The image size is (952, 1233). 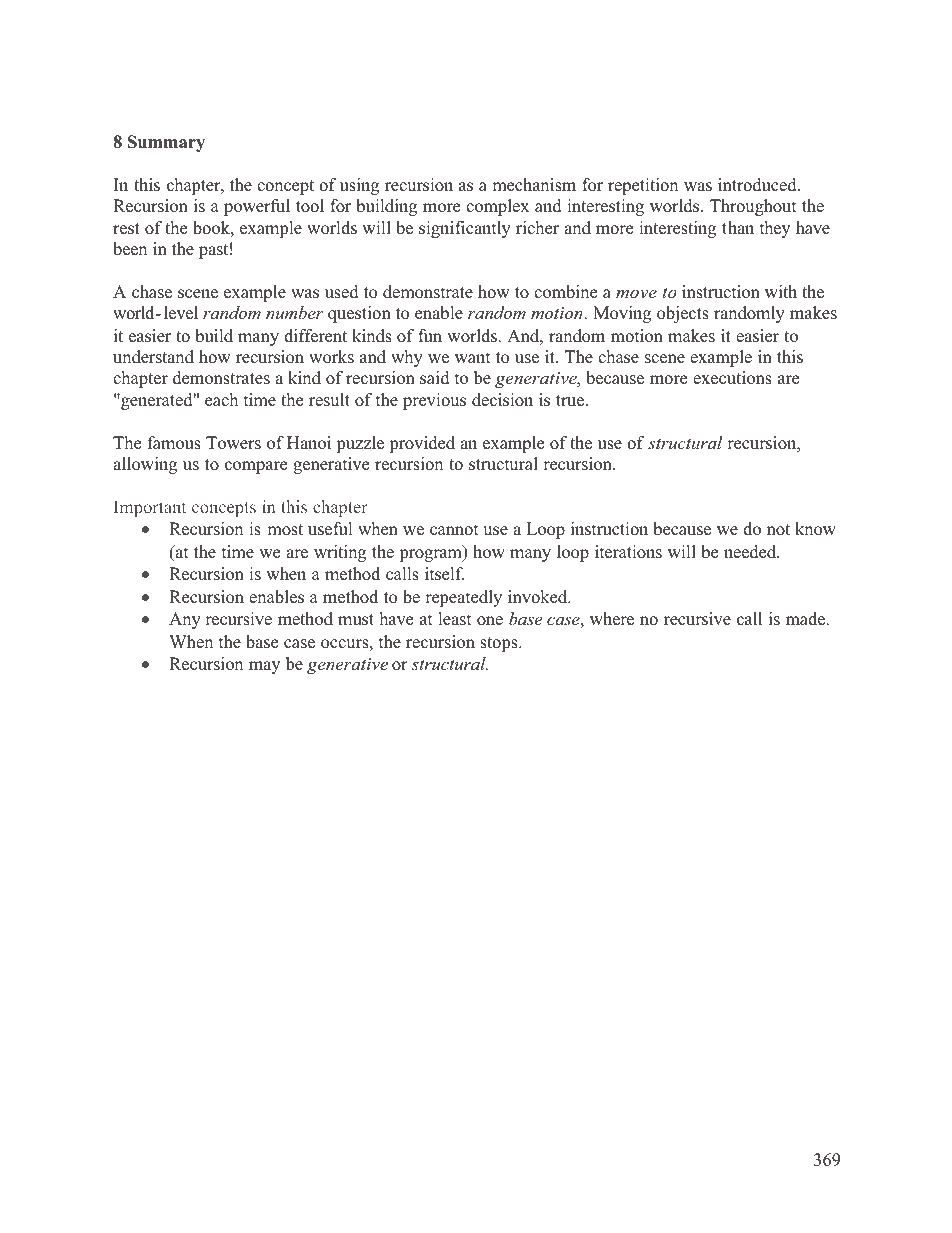 What do you see at coordinates (221, 399) in the document?
I see `each` at bounding box center [221, 399].
